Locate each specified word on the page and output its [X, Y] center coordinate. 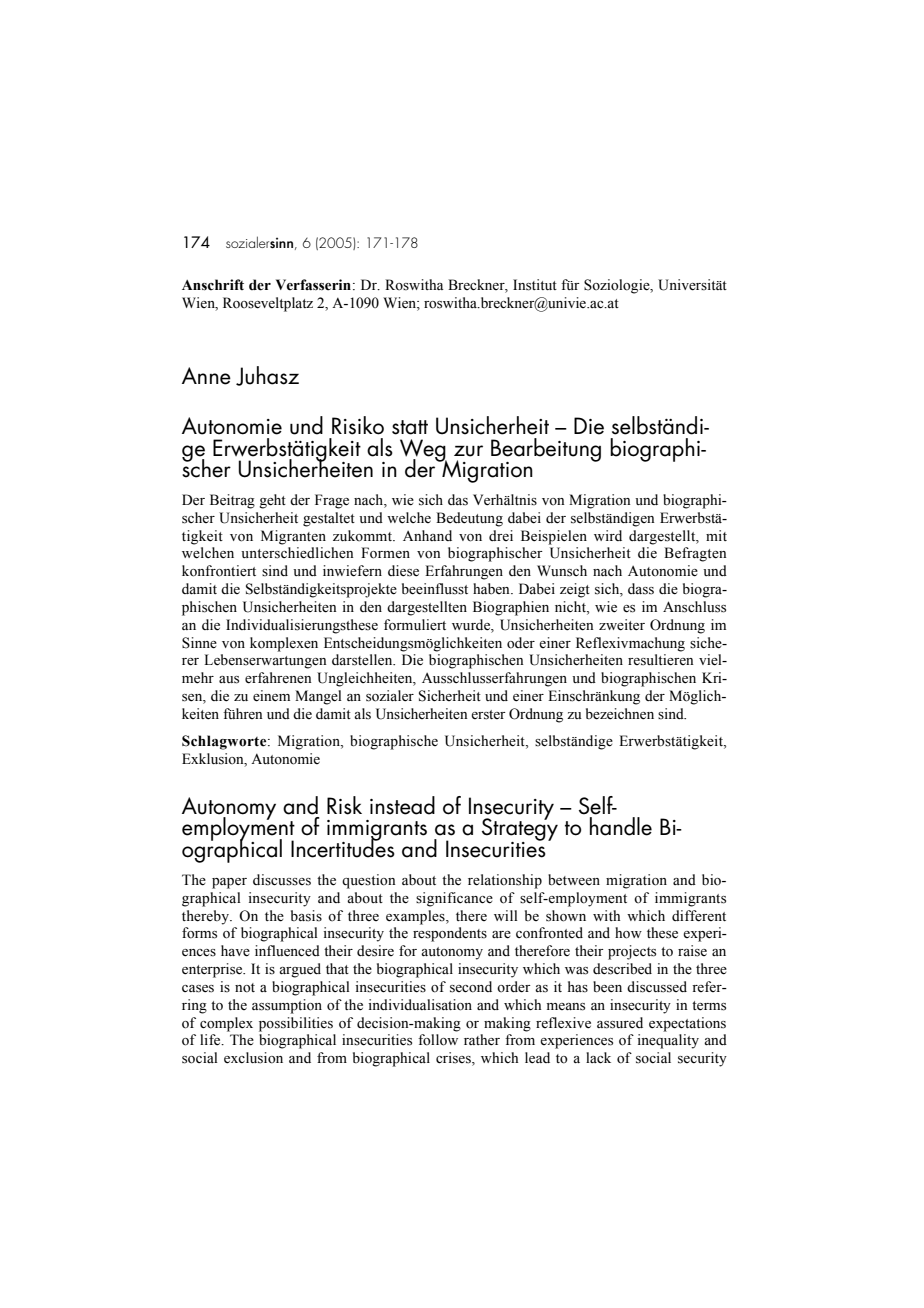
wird [608, 535]
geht [272, 501]
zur [468, 451]
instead [402, 805]
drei [501, 535]
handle [621, 826]
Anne [206, 376]
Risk [344, 805]
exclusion [253, 1058]
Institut [535, 285]
